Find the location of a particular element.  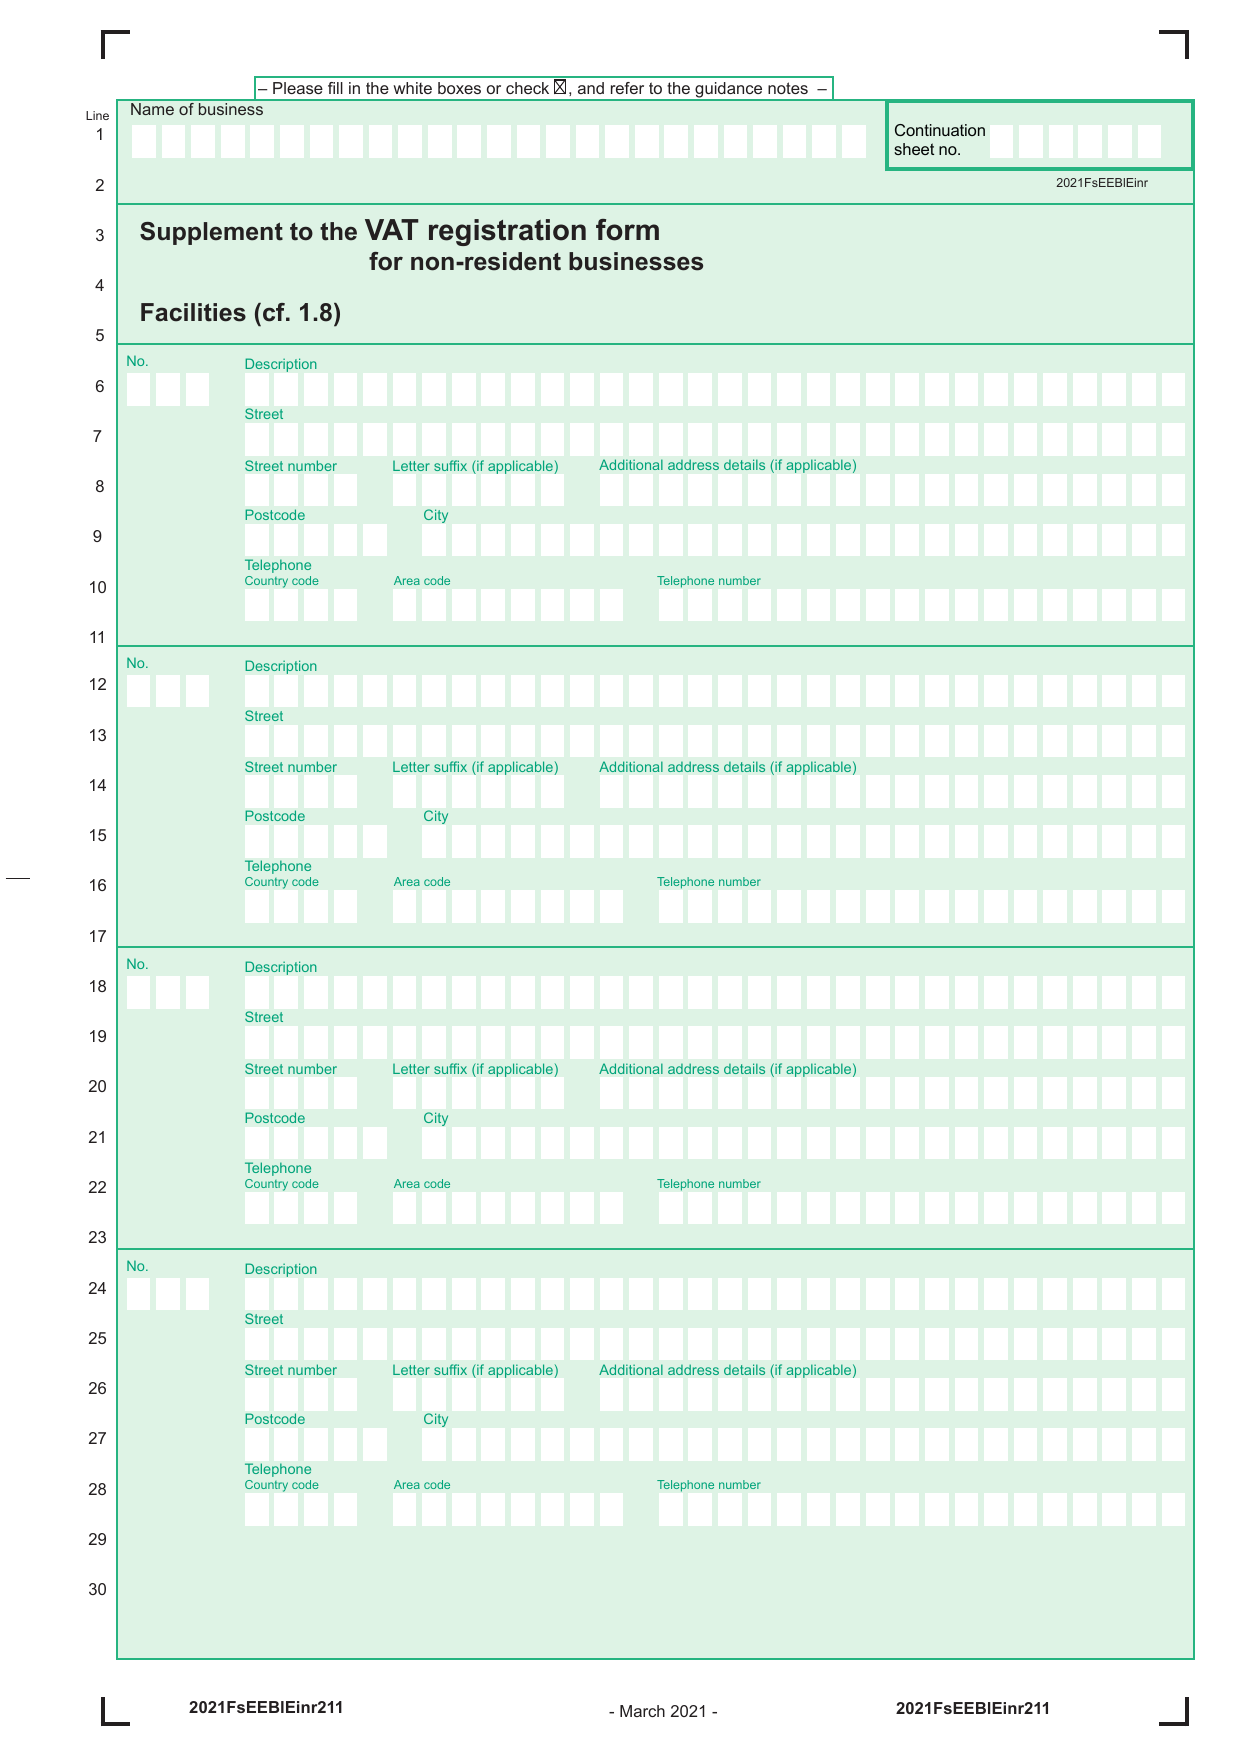

Facilities is located at coordinates (193, 312).
